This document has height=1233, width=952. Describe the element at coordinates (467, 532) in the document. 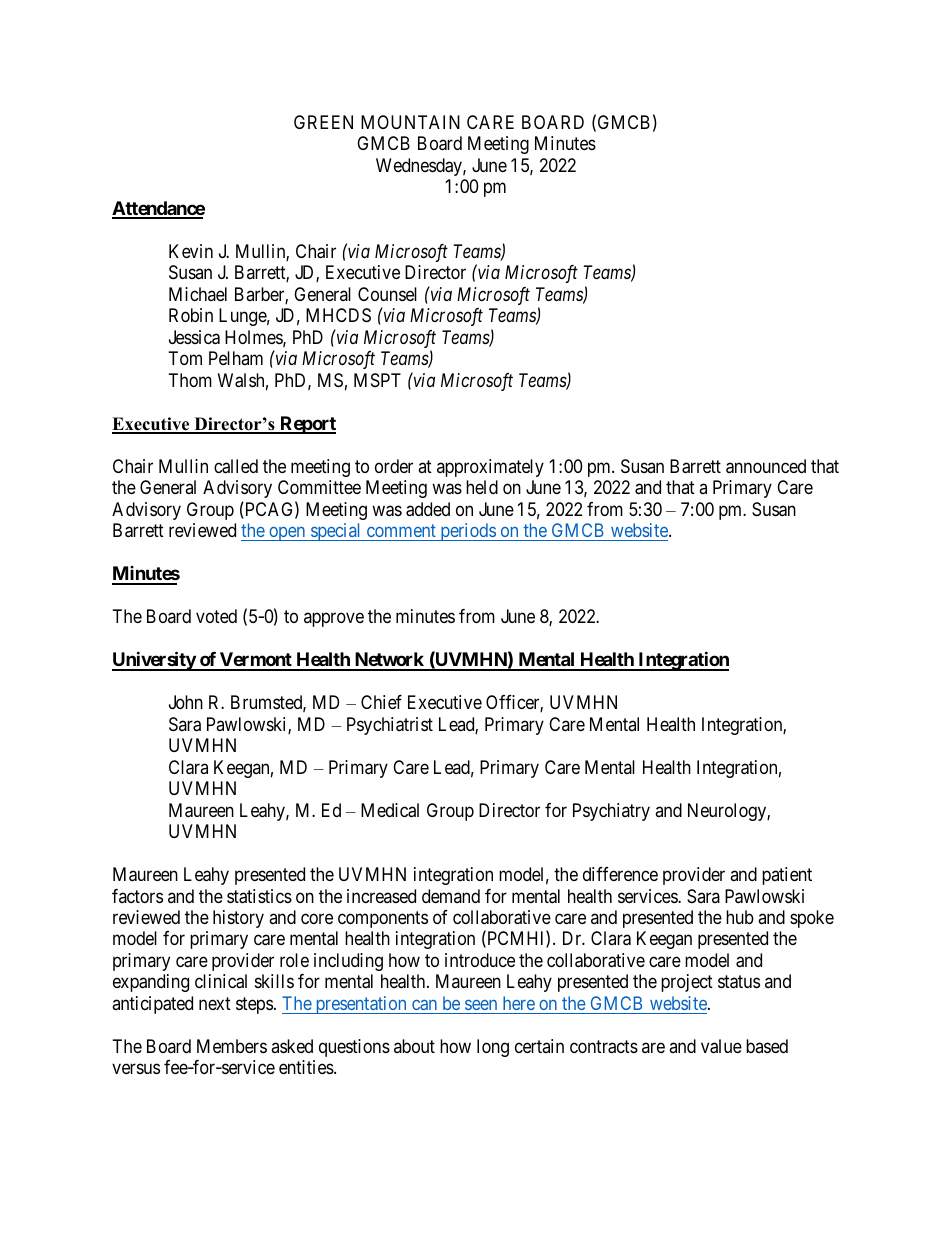

I see `periods` at that location.
